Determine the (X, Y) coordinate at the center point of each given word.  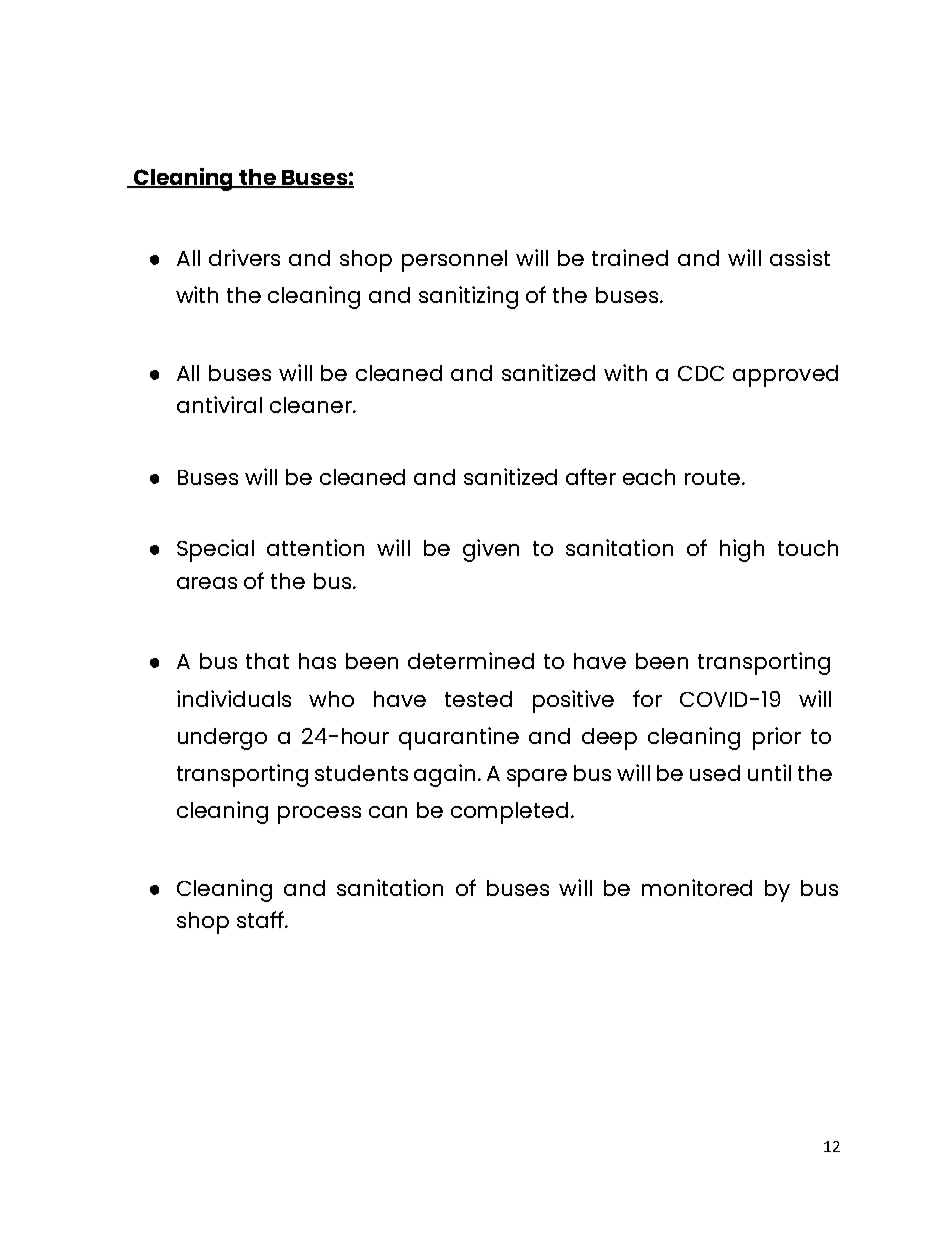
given (491, 550)
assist (800, 257)
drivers (244, 257)
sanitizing (468, 297)
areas (207, 583)
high (742, 550)
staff (261, 919)
